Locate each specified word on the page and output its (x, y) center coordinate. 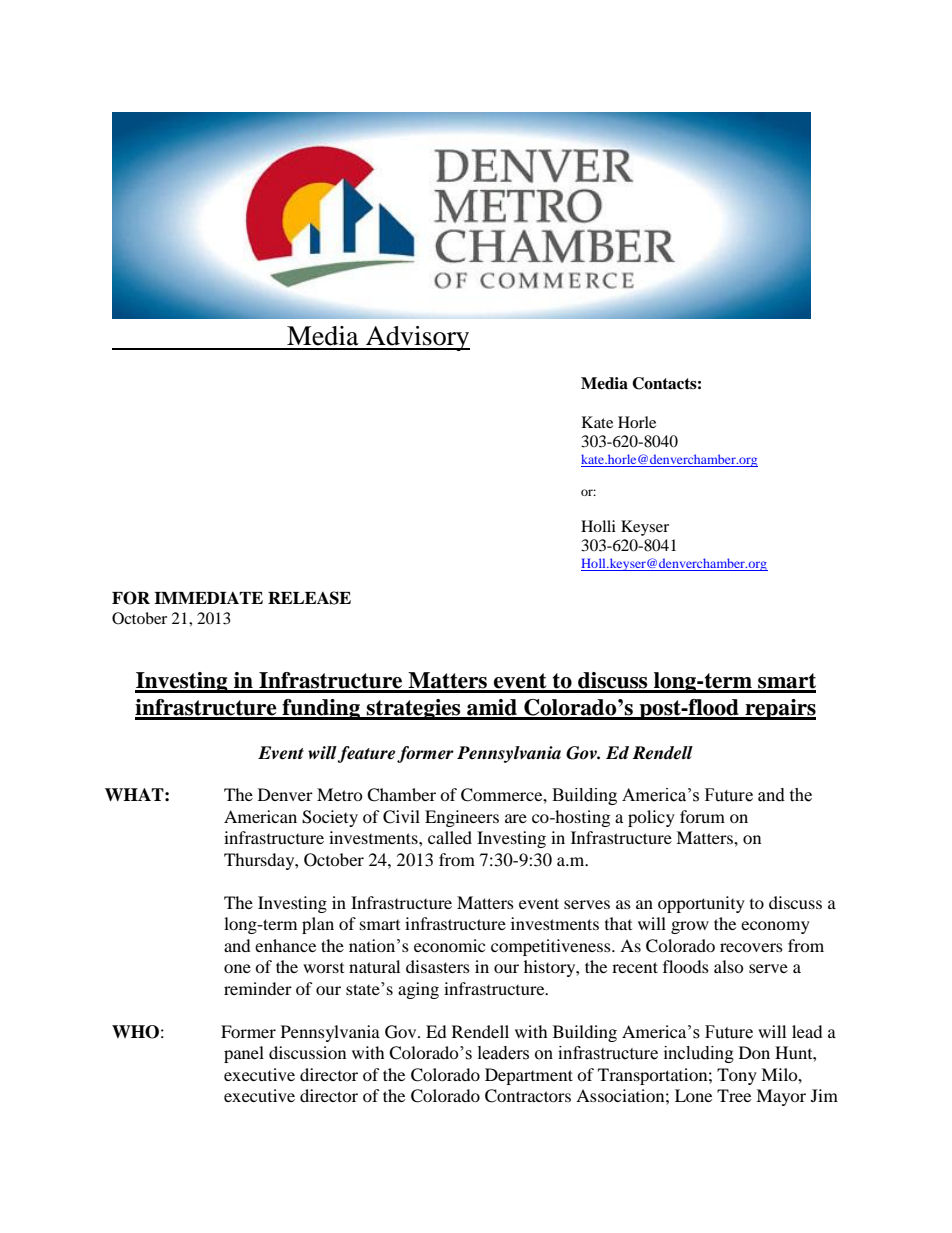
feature (366, 754)
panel (244, 1054)
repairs (779, 709)
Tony (737, 1076)
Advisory (417, 338)
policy (651, 818)
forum (702, 816)
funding (322, 709)
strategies (414, 709)
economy (775, 927)
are (516, 818)
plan (318, 925)
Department (529, 1076)
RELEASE (309, 598)
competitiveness (552, 947)
